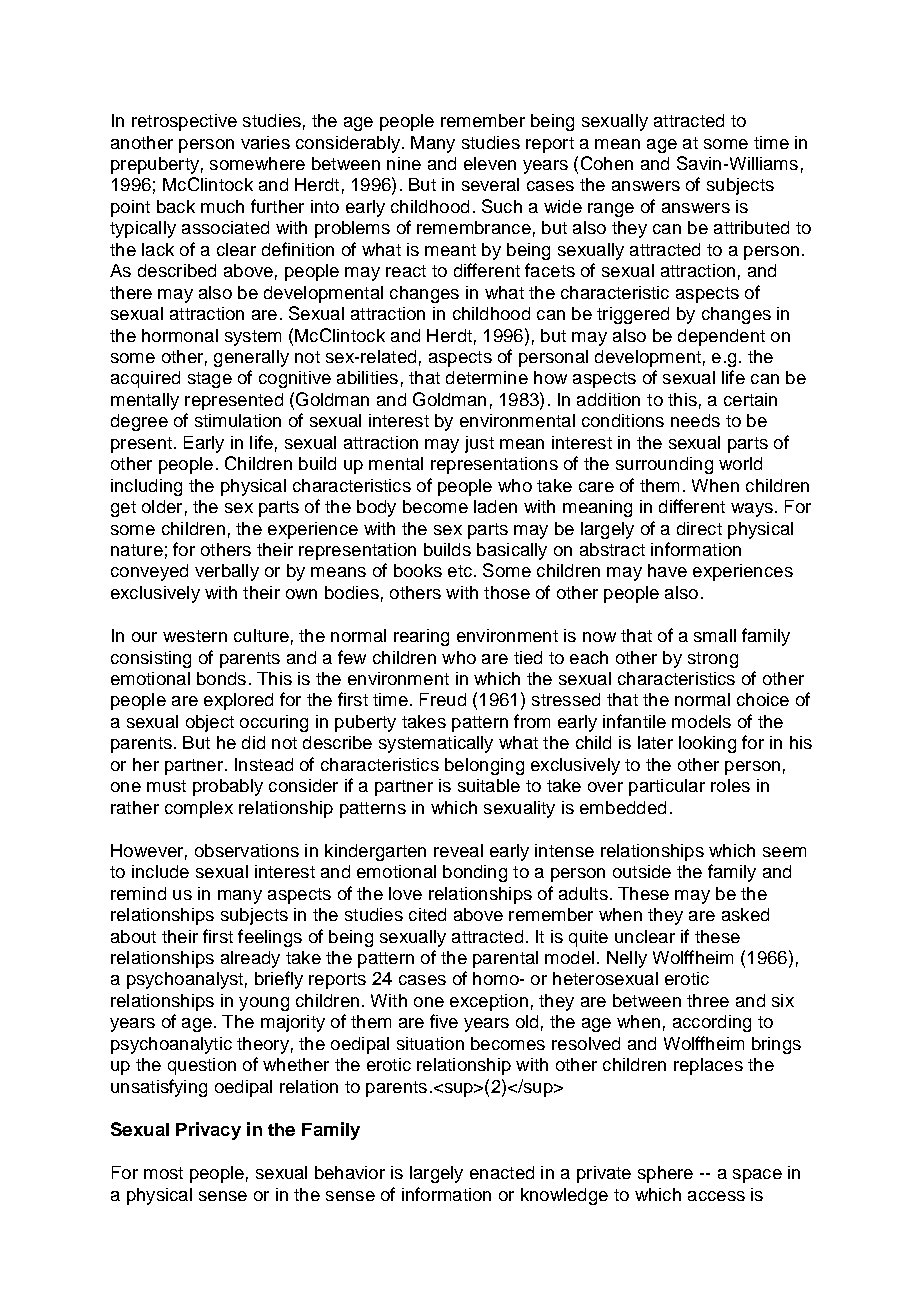 The width and height of the document is (924, 1308). What do you see at coordinates (490, 163) in the document?
I see `eleven` at bounding box center [490, 163].
